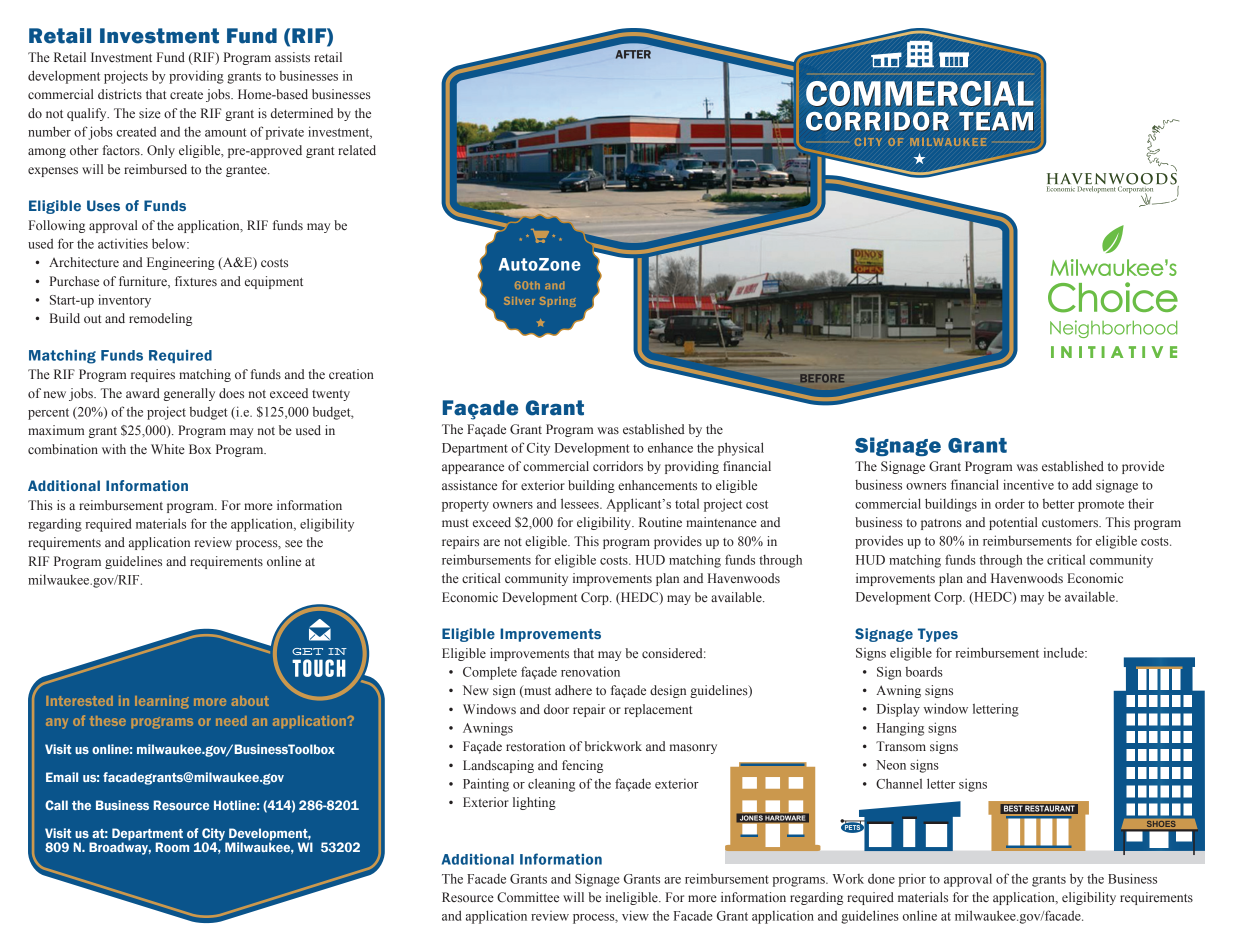 The height and width of the image is (952, 1233). I want to click on Committee, so click(528, 897).
